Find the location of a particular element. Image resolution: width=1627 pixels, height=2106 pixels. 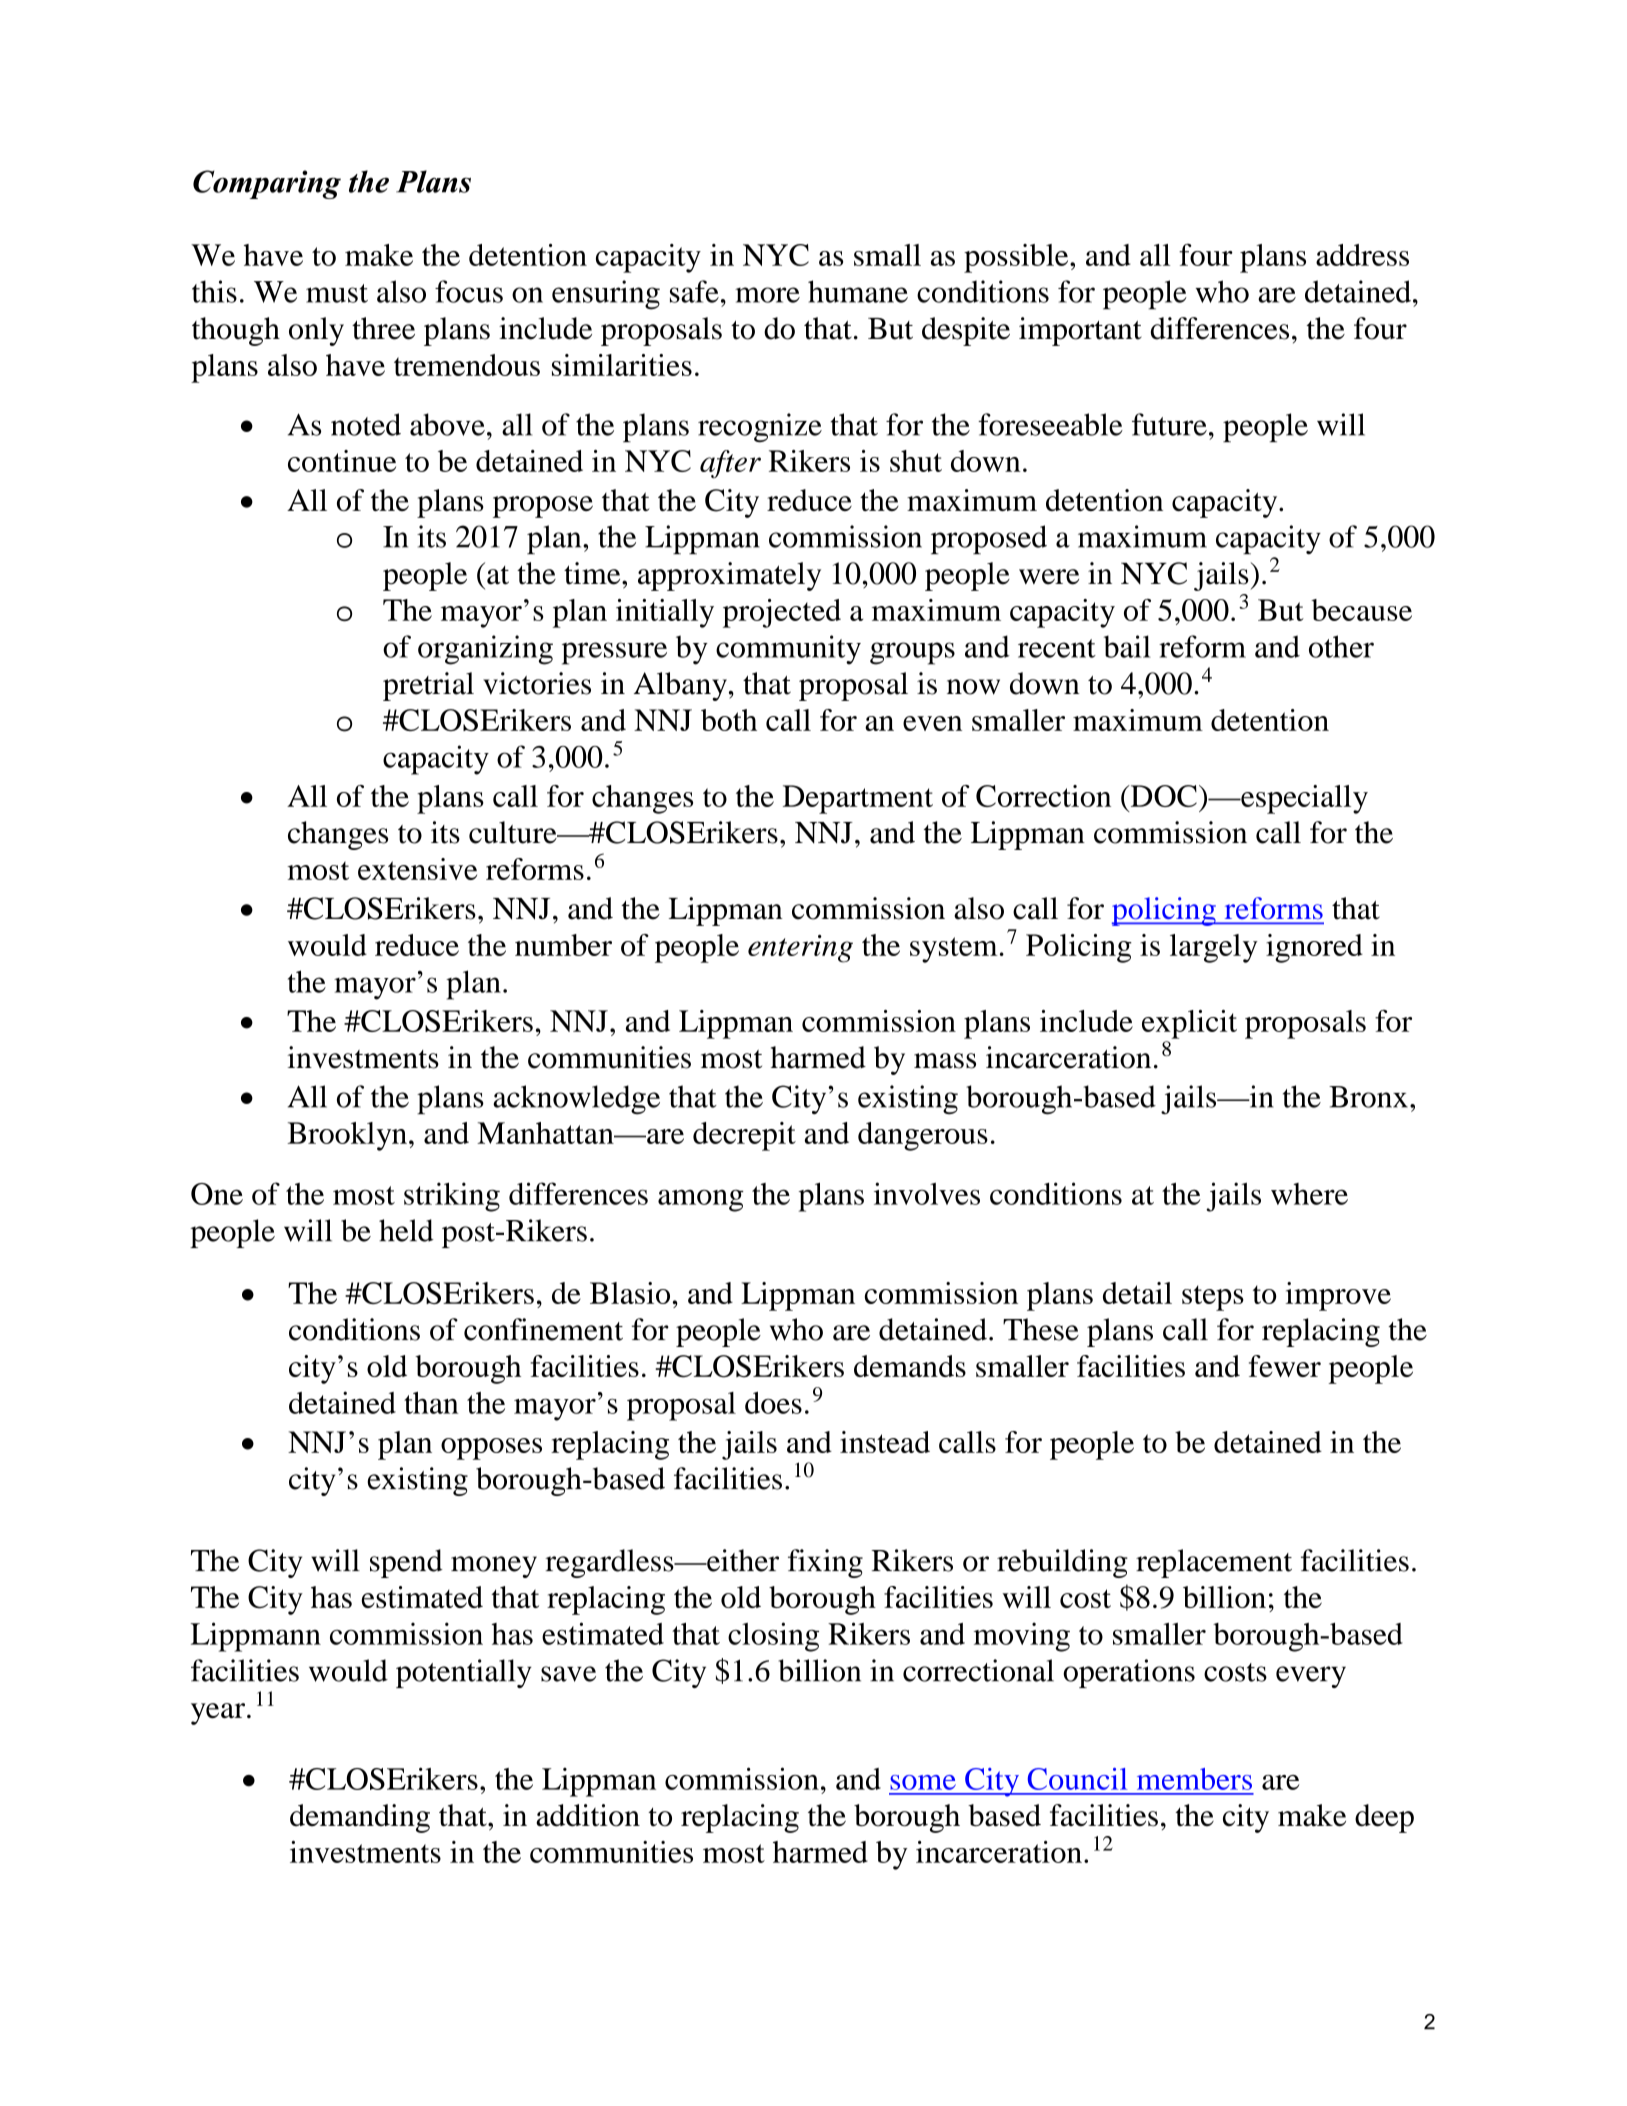

some is located at coordinates (923, 1782).
